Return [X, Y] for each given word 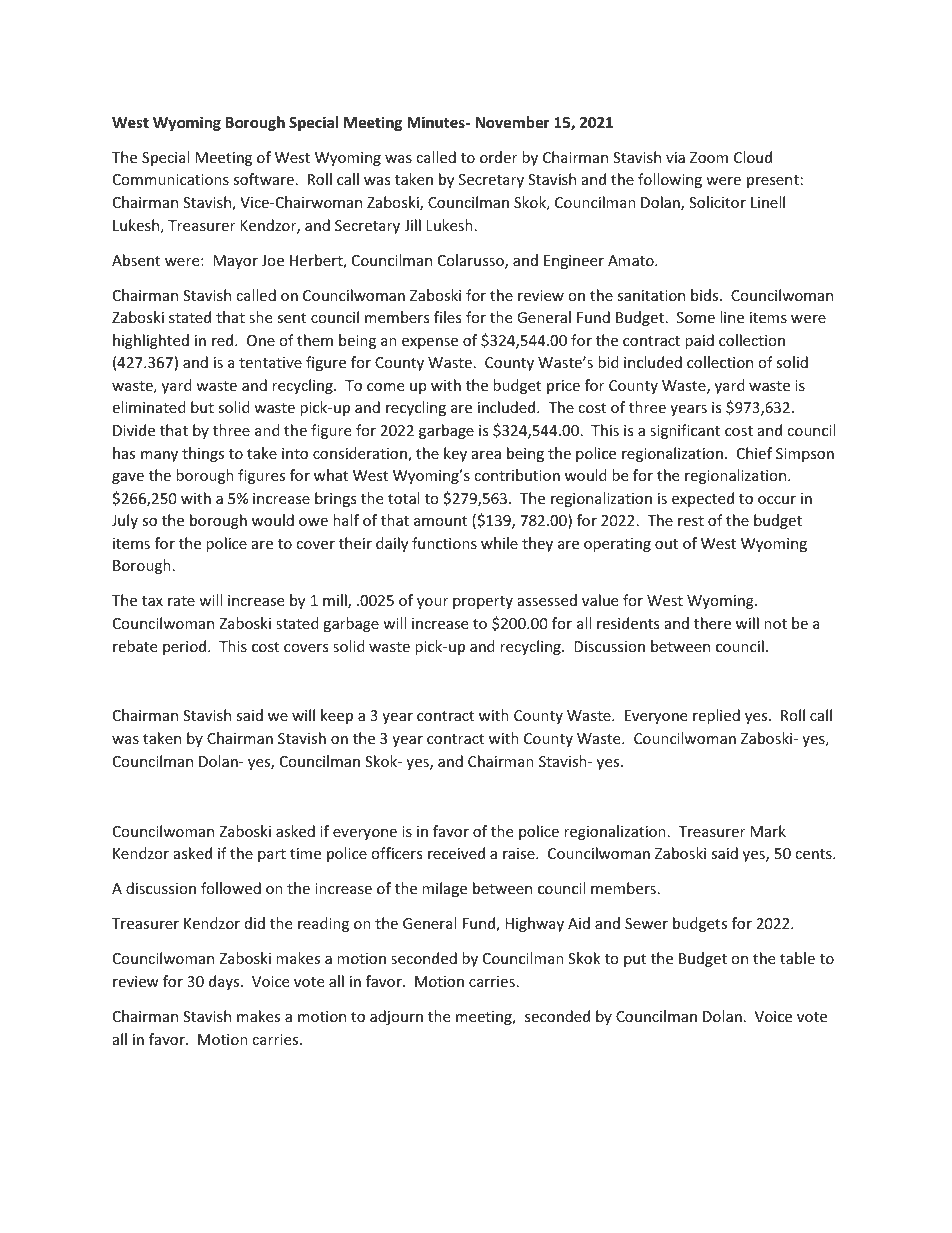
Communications [171, 179]
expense [430, 343]
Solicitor [717, 202]
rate [181, 601]
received [456, 853]
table [797, 958]
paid [699, 341]
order [498, 157]
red [224, 340]
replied [716, 716]
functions [444, 543]
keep [337, 716]
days [225, 982]
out [666, 544]
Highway [534, 924]
